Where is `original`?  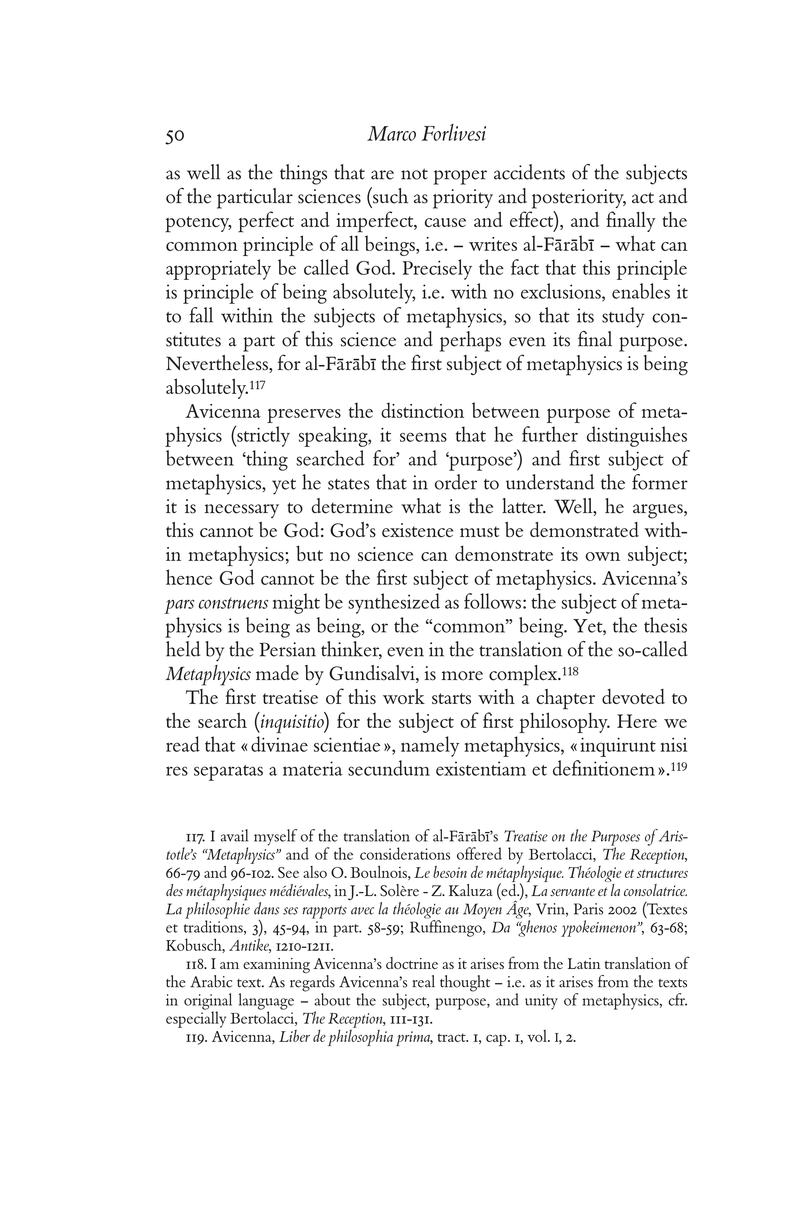 original is located at coordinates (208, 1002).
